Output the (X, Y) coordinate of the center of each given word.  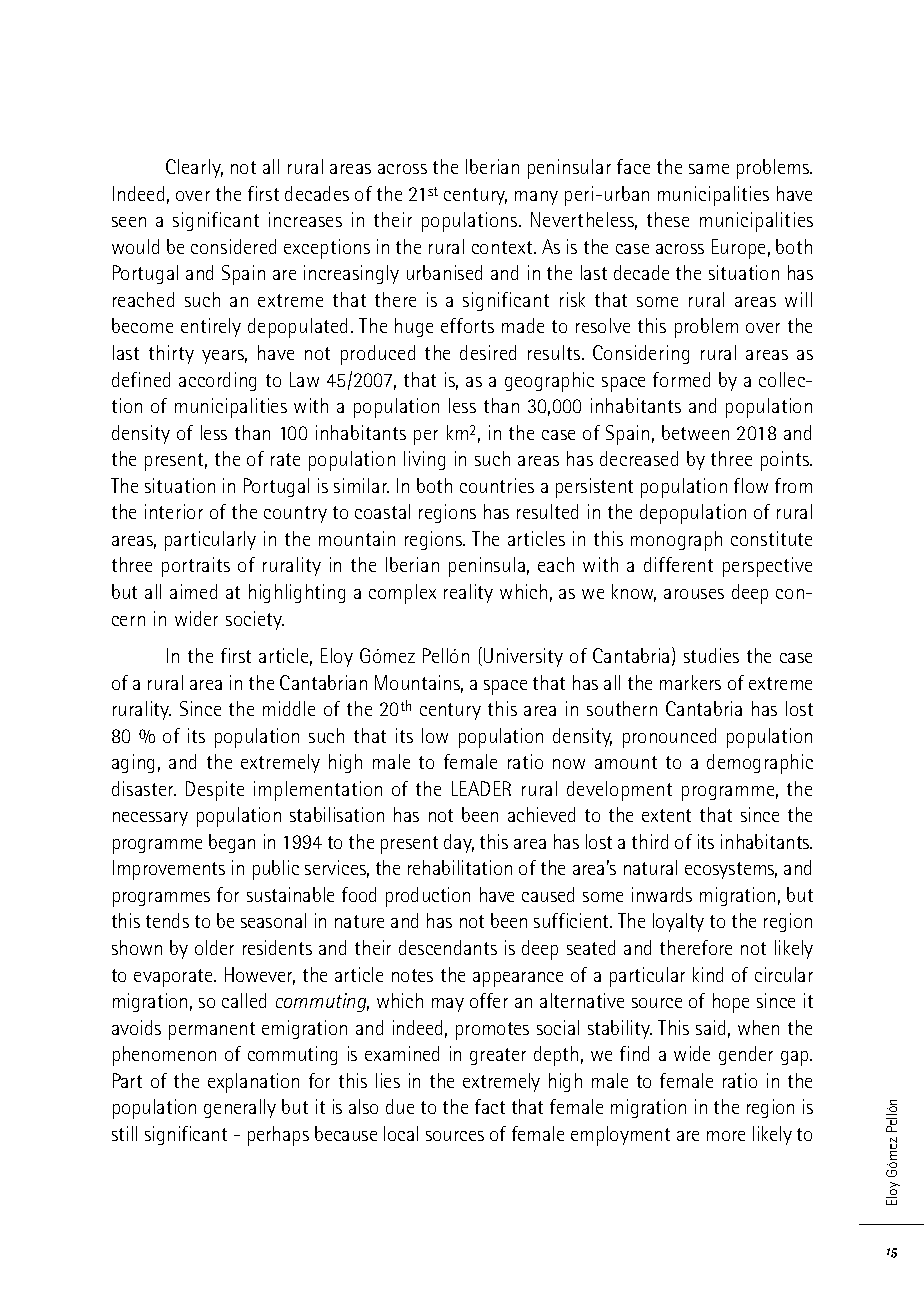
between (695, 432)
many (536, 198)
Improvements (169, 870)
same (709, 169)
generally (240, 1108)
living (424, 460)
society (255, 620)
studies (711, 655)
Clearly (194, 168)
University (522, 657)
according (217, 381)
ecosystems (731, 870)
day (459, 843)
